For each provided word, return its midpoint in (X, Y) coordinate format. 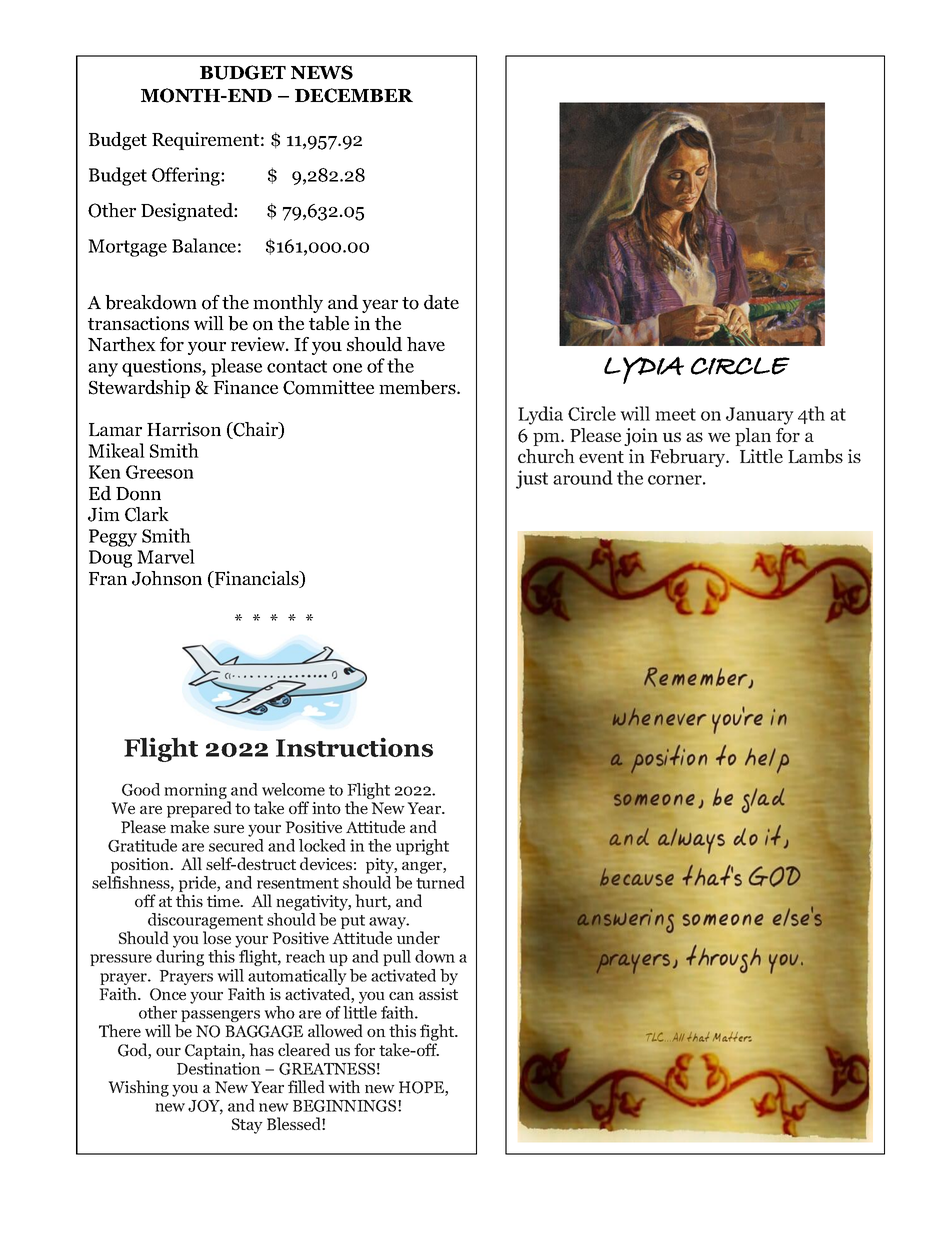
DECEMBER (354, 95)
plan (753, 437)
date (441, 302)
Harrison (184, 429)
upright (422, 847)
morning (196, 792)
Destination (219, 1068)
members (418, 387)
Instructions (354, 747)
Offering (187, 176)
